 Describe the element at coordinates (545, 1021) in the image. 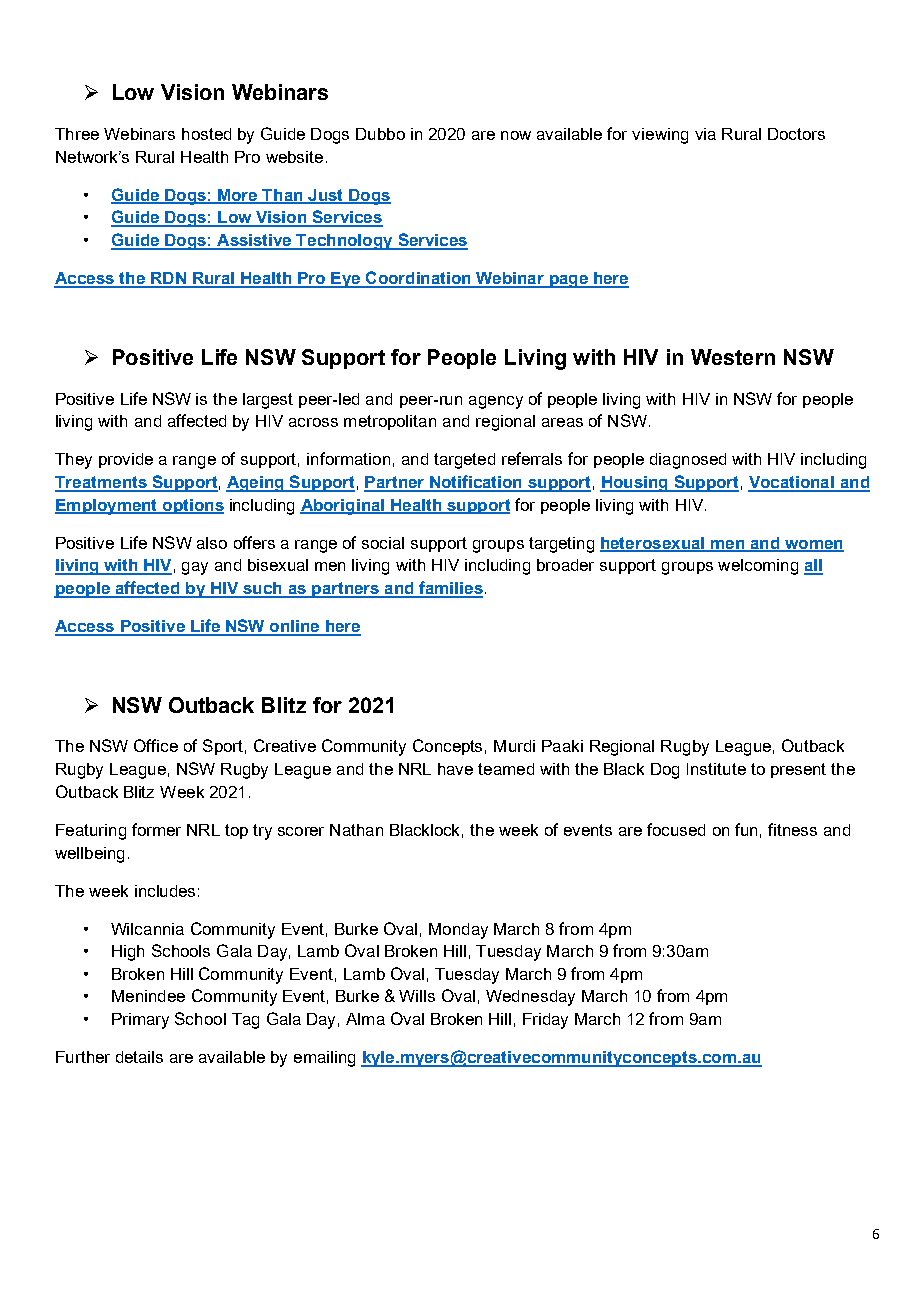

I see `Friday` at that location.
